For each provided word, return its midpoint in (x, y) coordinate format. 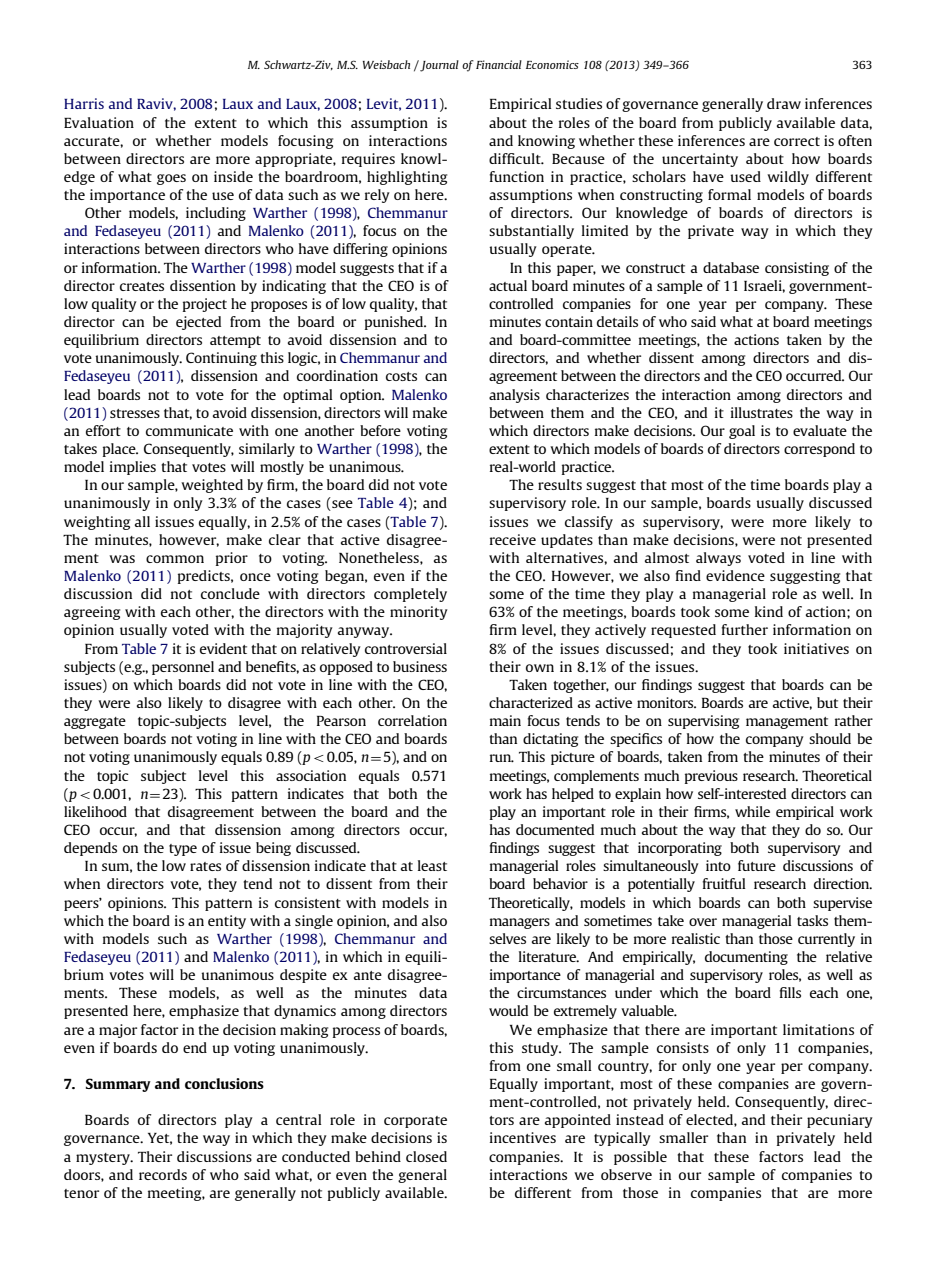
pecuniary (840, 1121)
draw (784, 103)
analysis (514, 396)
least (432, 865)
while (752, 811)
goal (742, 432)
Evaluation (99, 122)
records (163, 1174)
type (183, 850)
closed (426, 1156)
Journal (438, 66)
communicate (189, 430)
